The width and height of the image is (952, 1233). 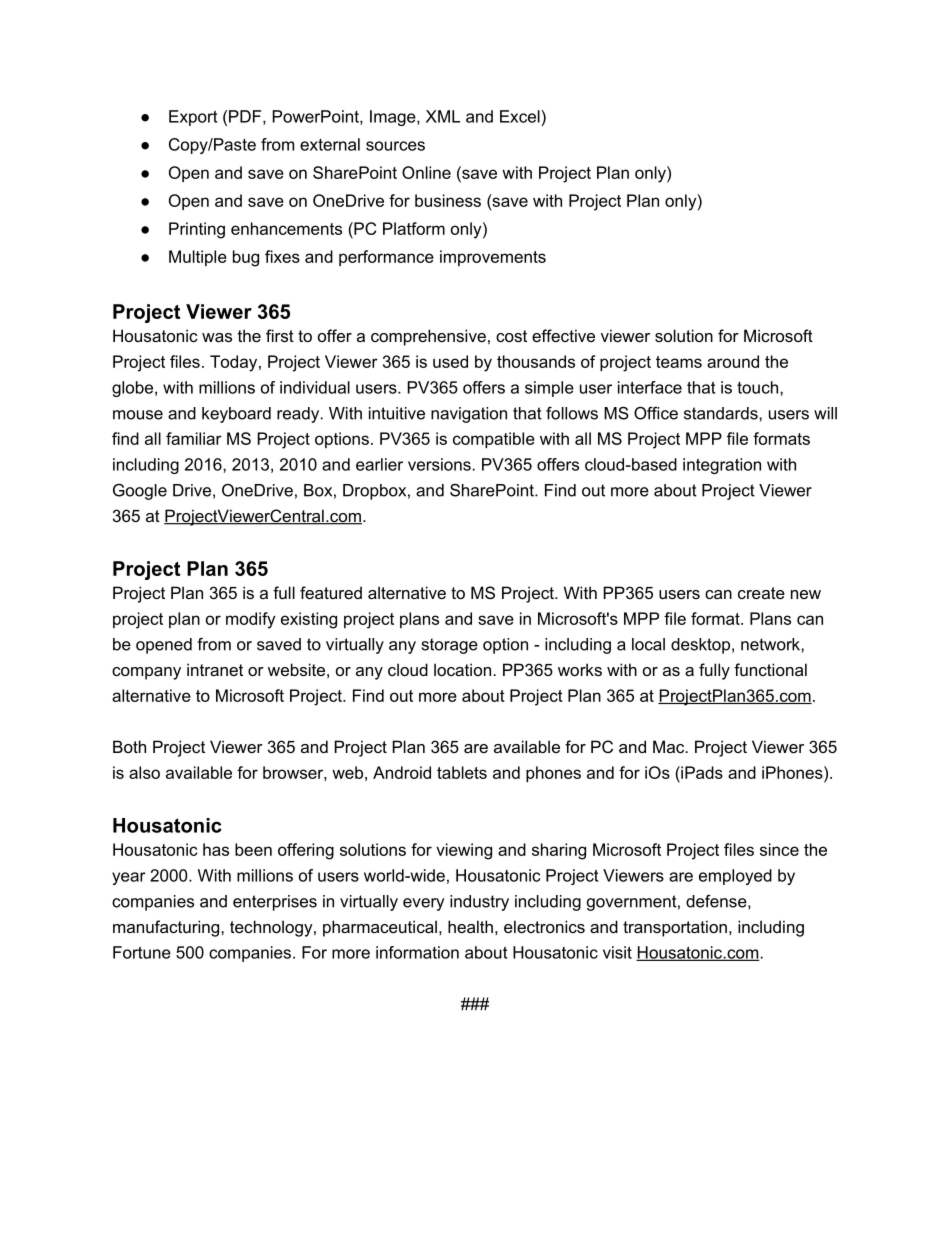 What do you see at coordinates (167, 928) in the image?
I see `manufacturing` at bounding box center [167, 928].
